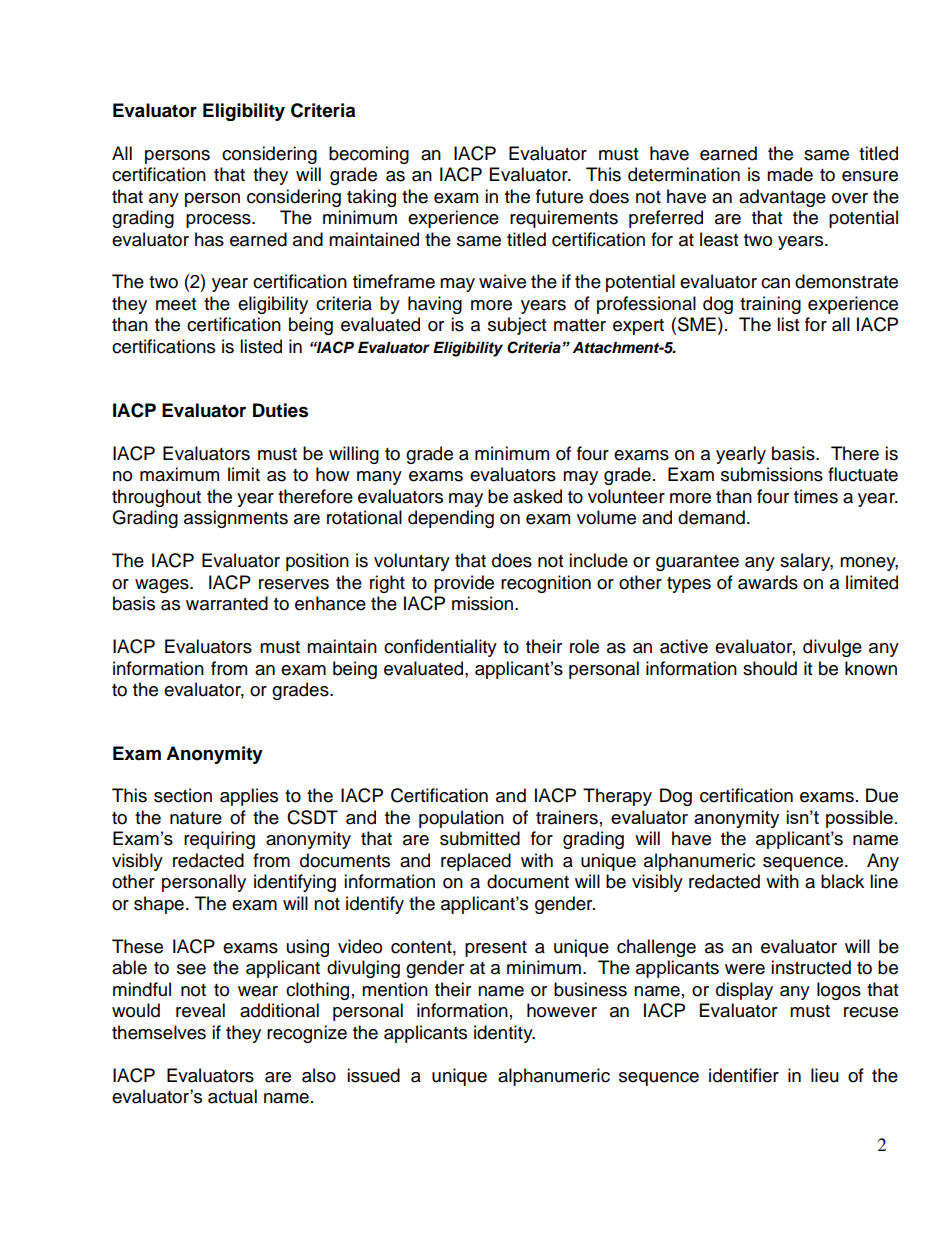 This page has height=1233, width=952. Describe the element at coordinates (882, 795) in the page. I see `Due` at that location.
